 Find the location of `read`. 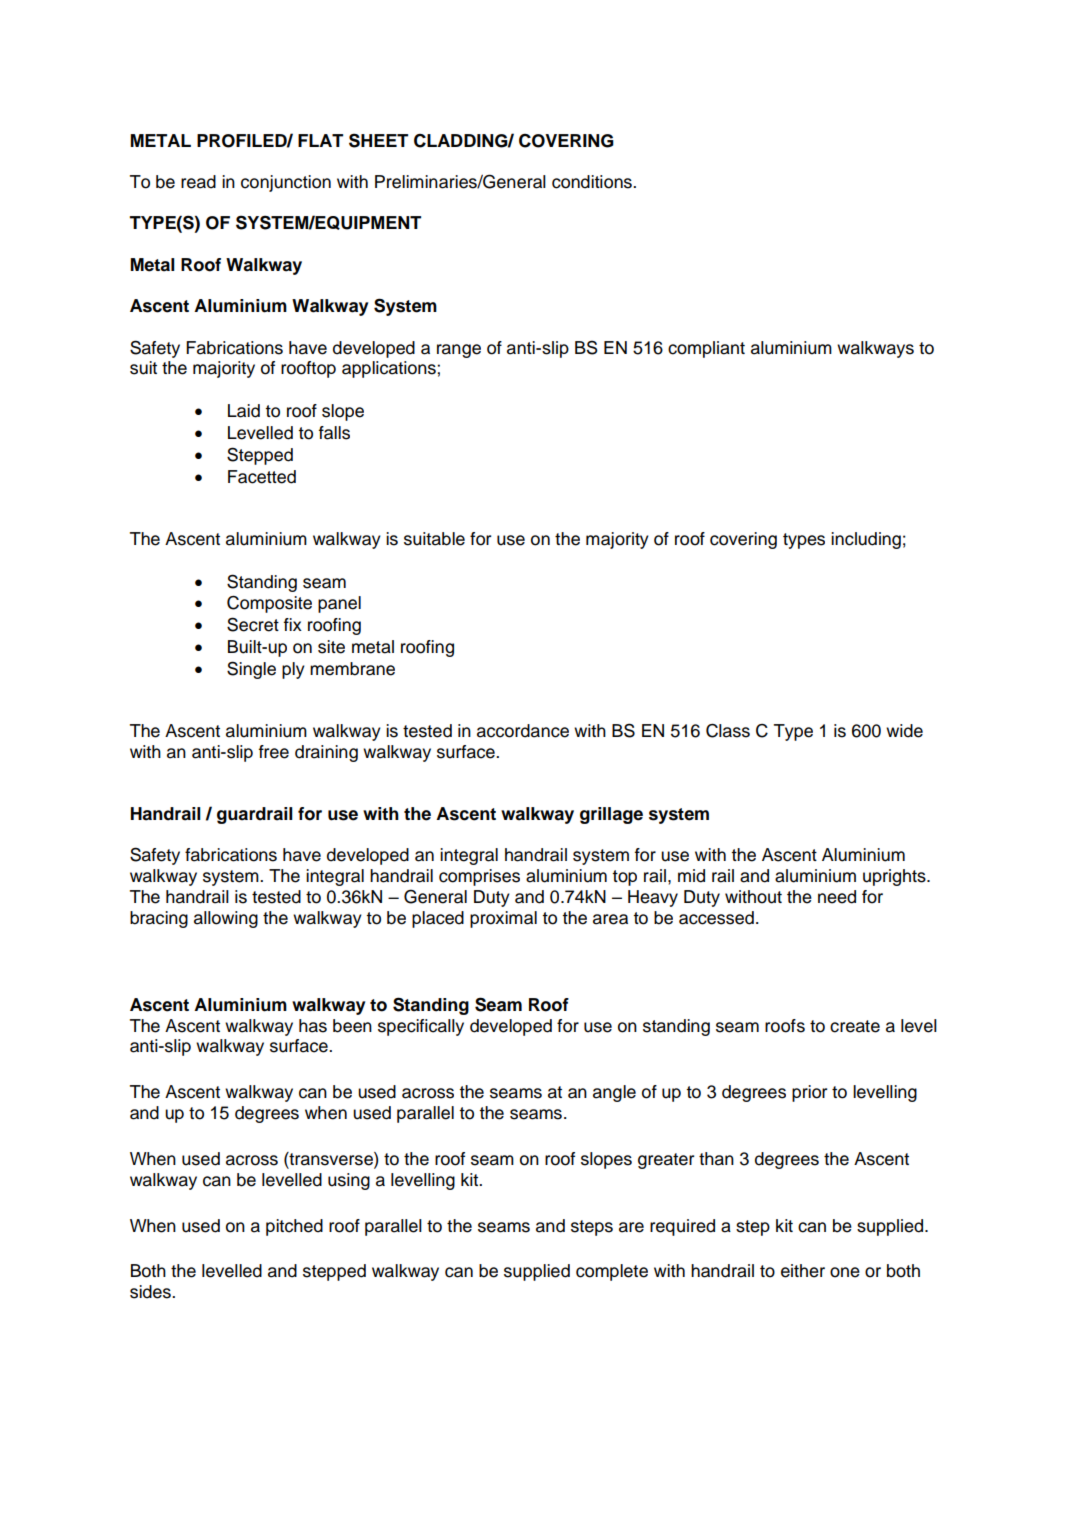

read is located at coordinates (198, 182).
